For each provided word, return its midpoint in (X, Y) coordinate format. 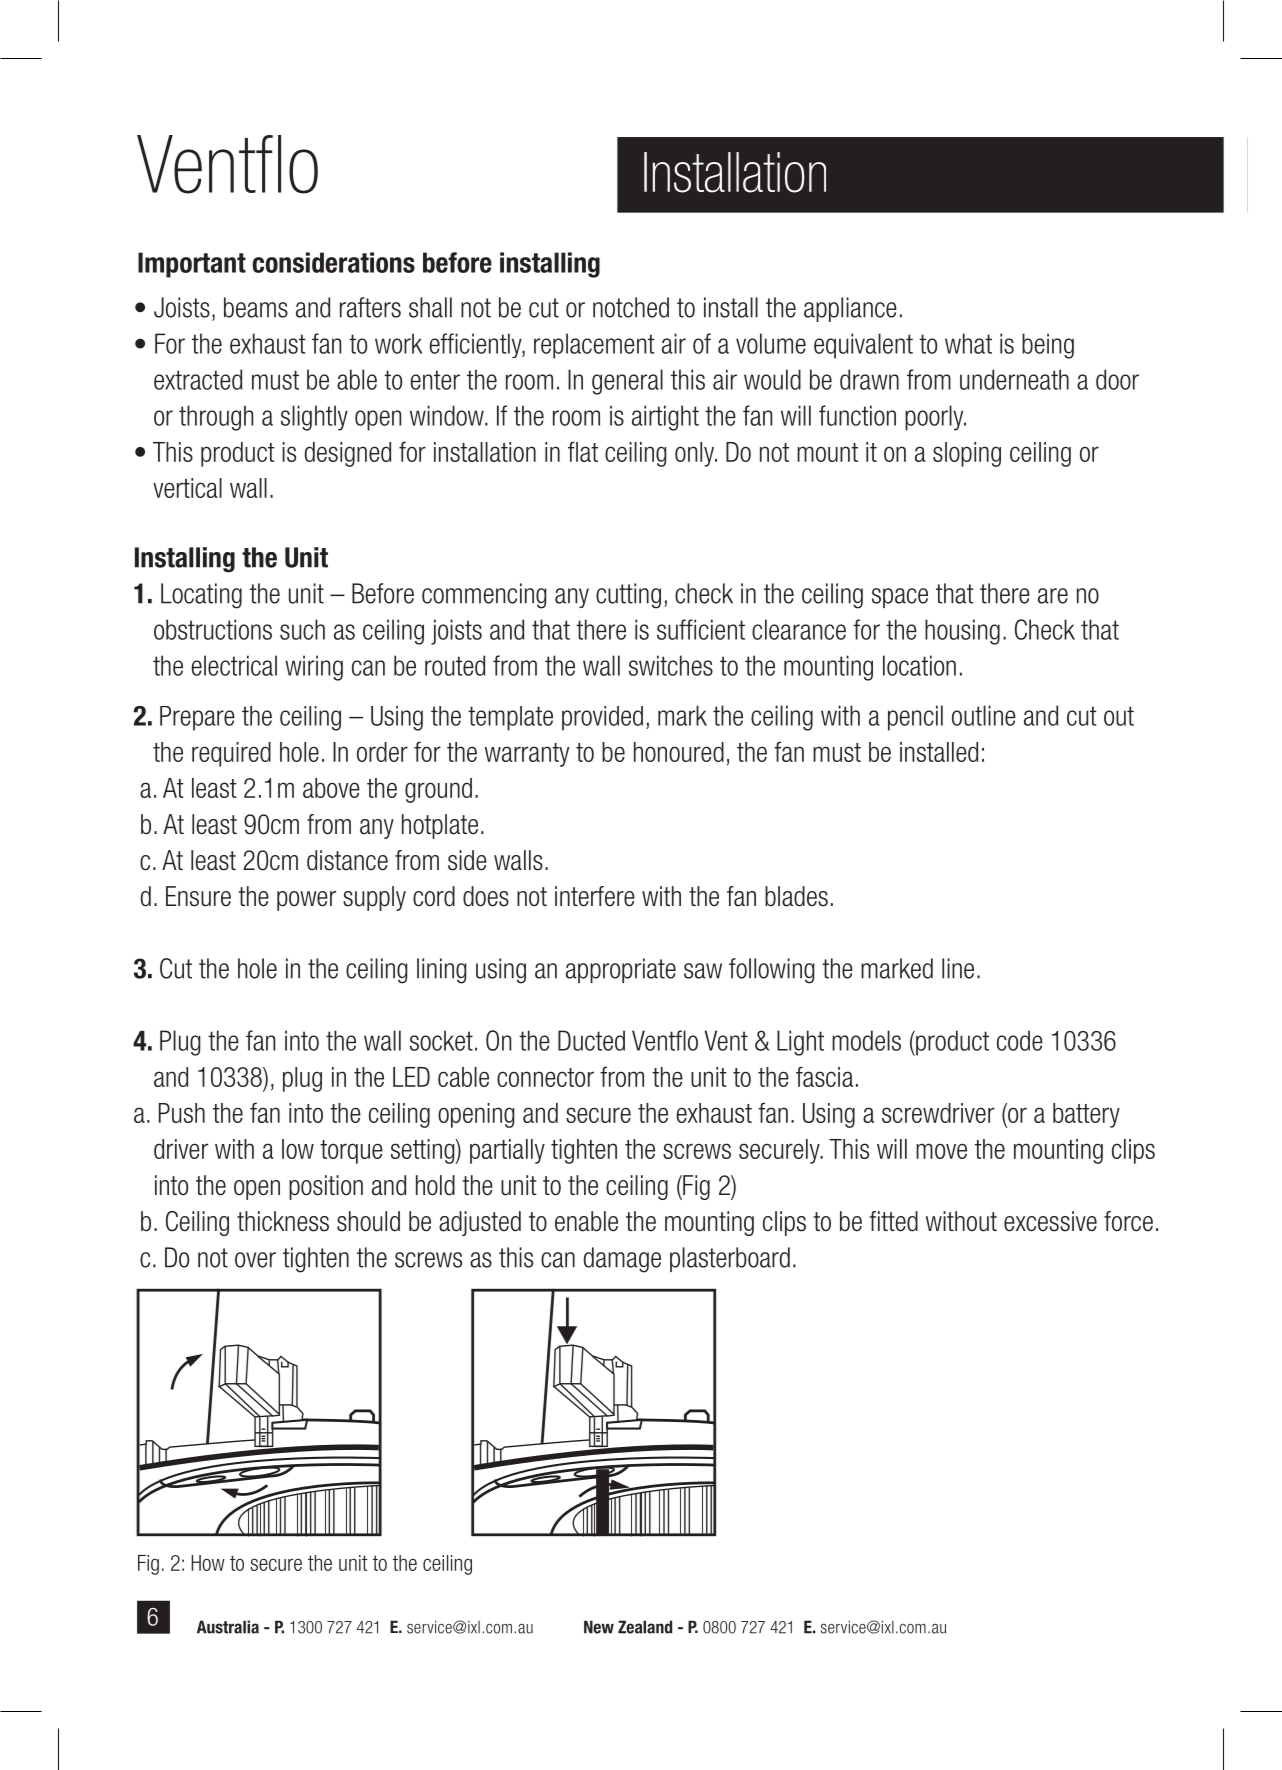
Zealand (645, 1627)
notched (631, 307)
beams (256, 307)
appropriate (621, 970)
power (306, 901)
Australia (228, 1627)
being (1048, 346)
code (1020, 1040)
